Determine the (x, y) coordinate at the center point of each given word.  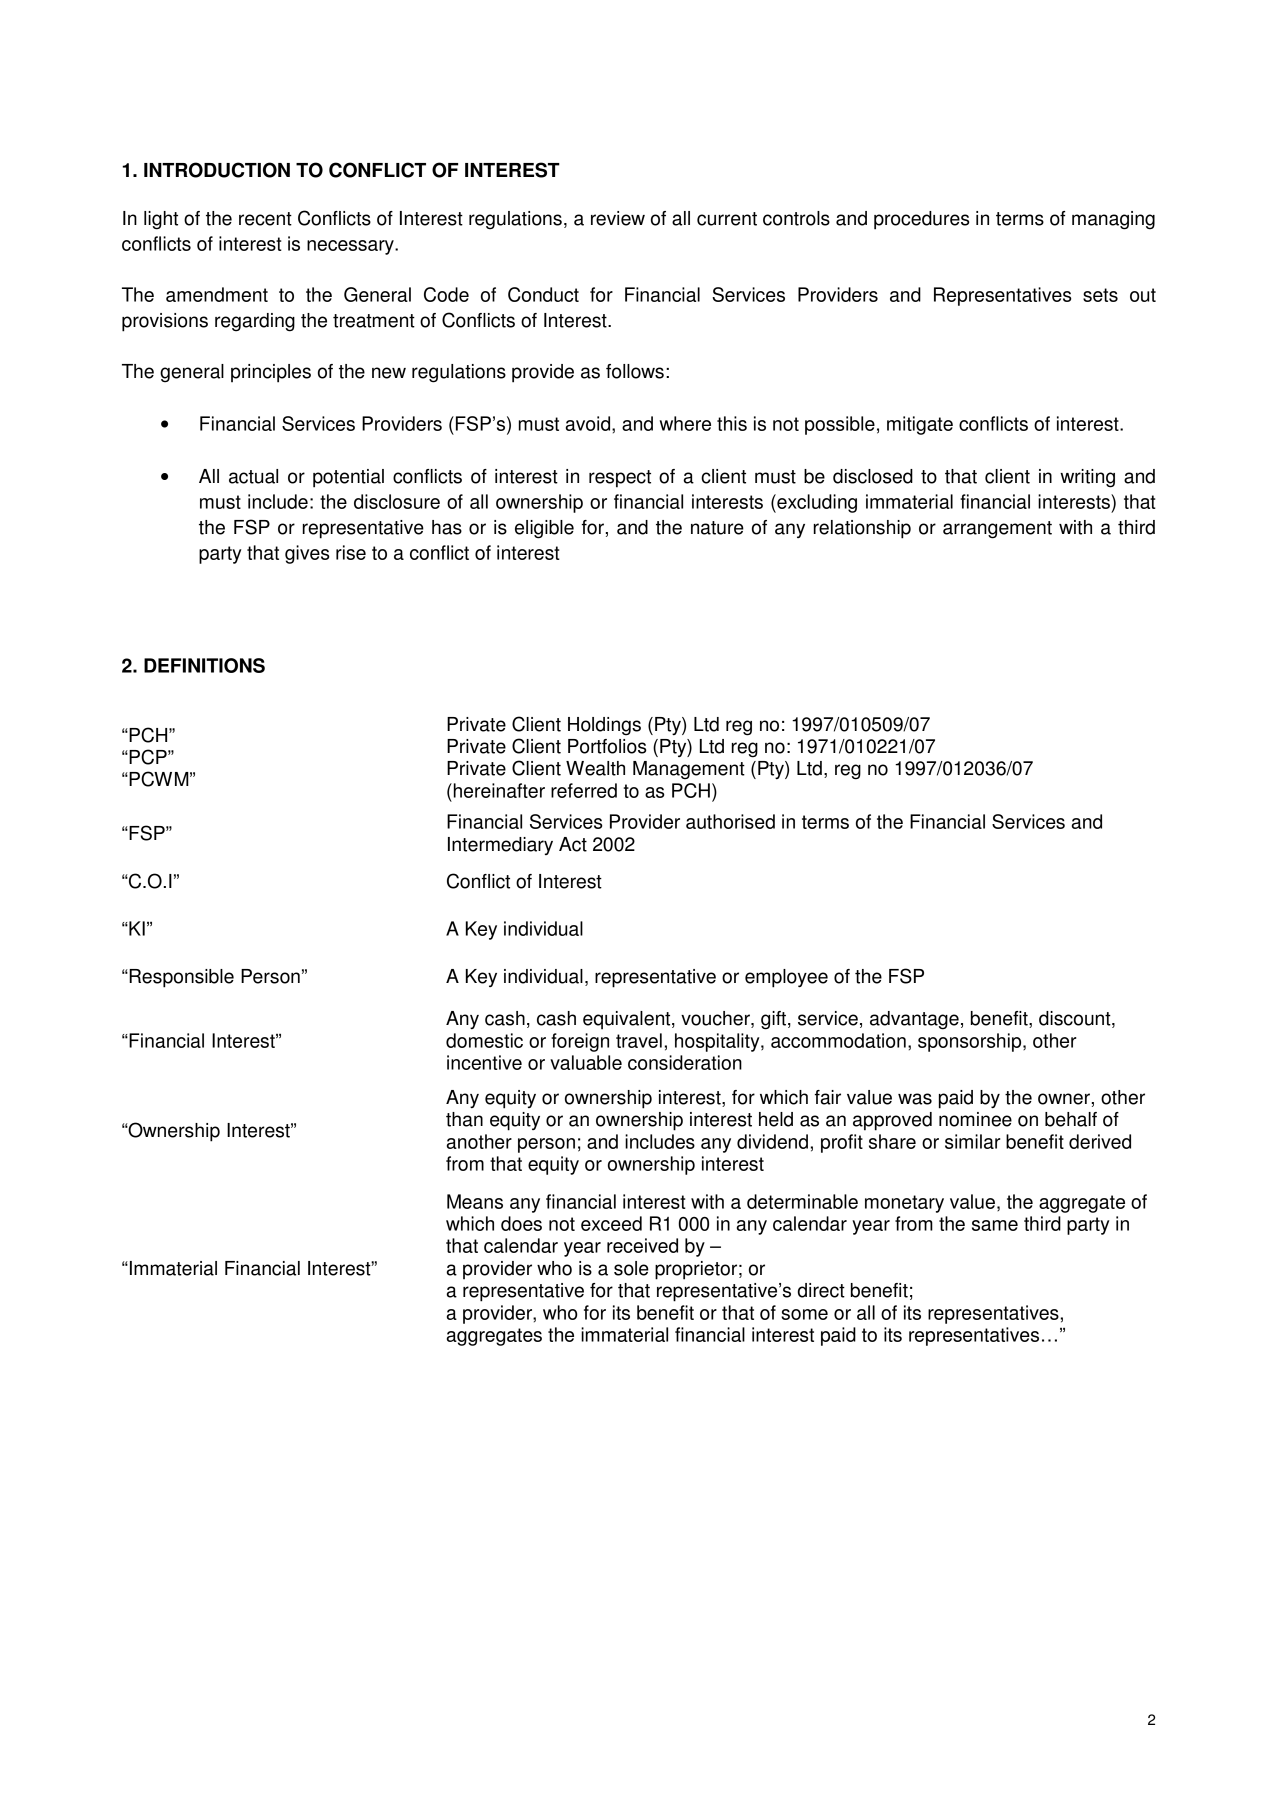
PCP (148, 757)
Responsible (180, 978)
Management (689, 770)
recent (265, 219)
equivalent (628, 1020)
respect (620, 479)
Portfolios (607, 746)
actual (253, 476)
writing (1087, 478)
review (618, 218)
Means (475, 1201)
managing (1113, 220)
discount (1076, 1019)
